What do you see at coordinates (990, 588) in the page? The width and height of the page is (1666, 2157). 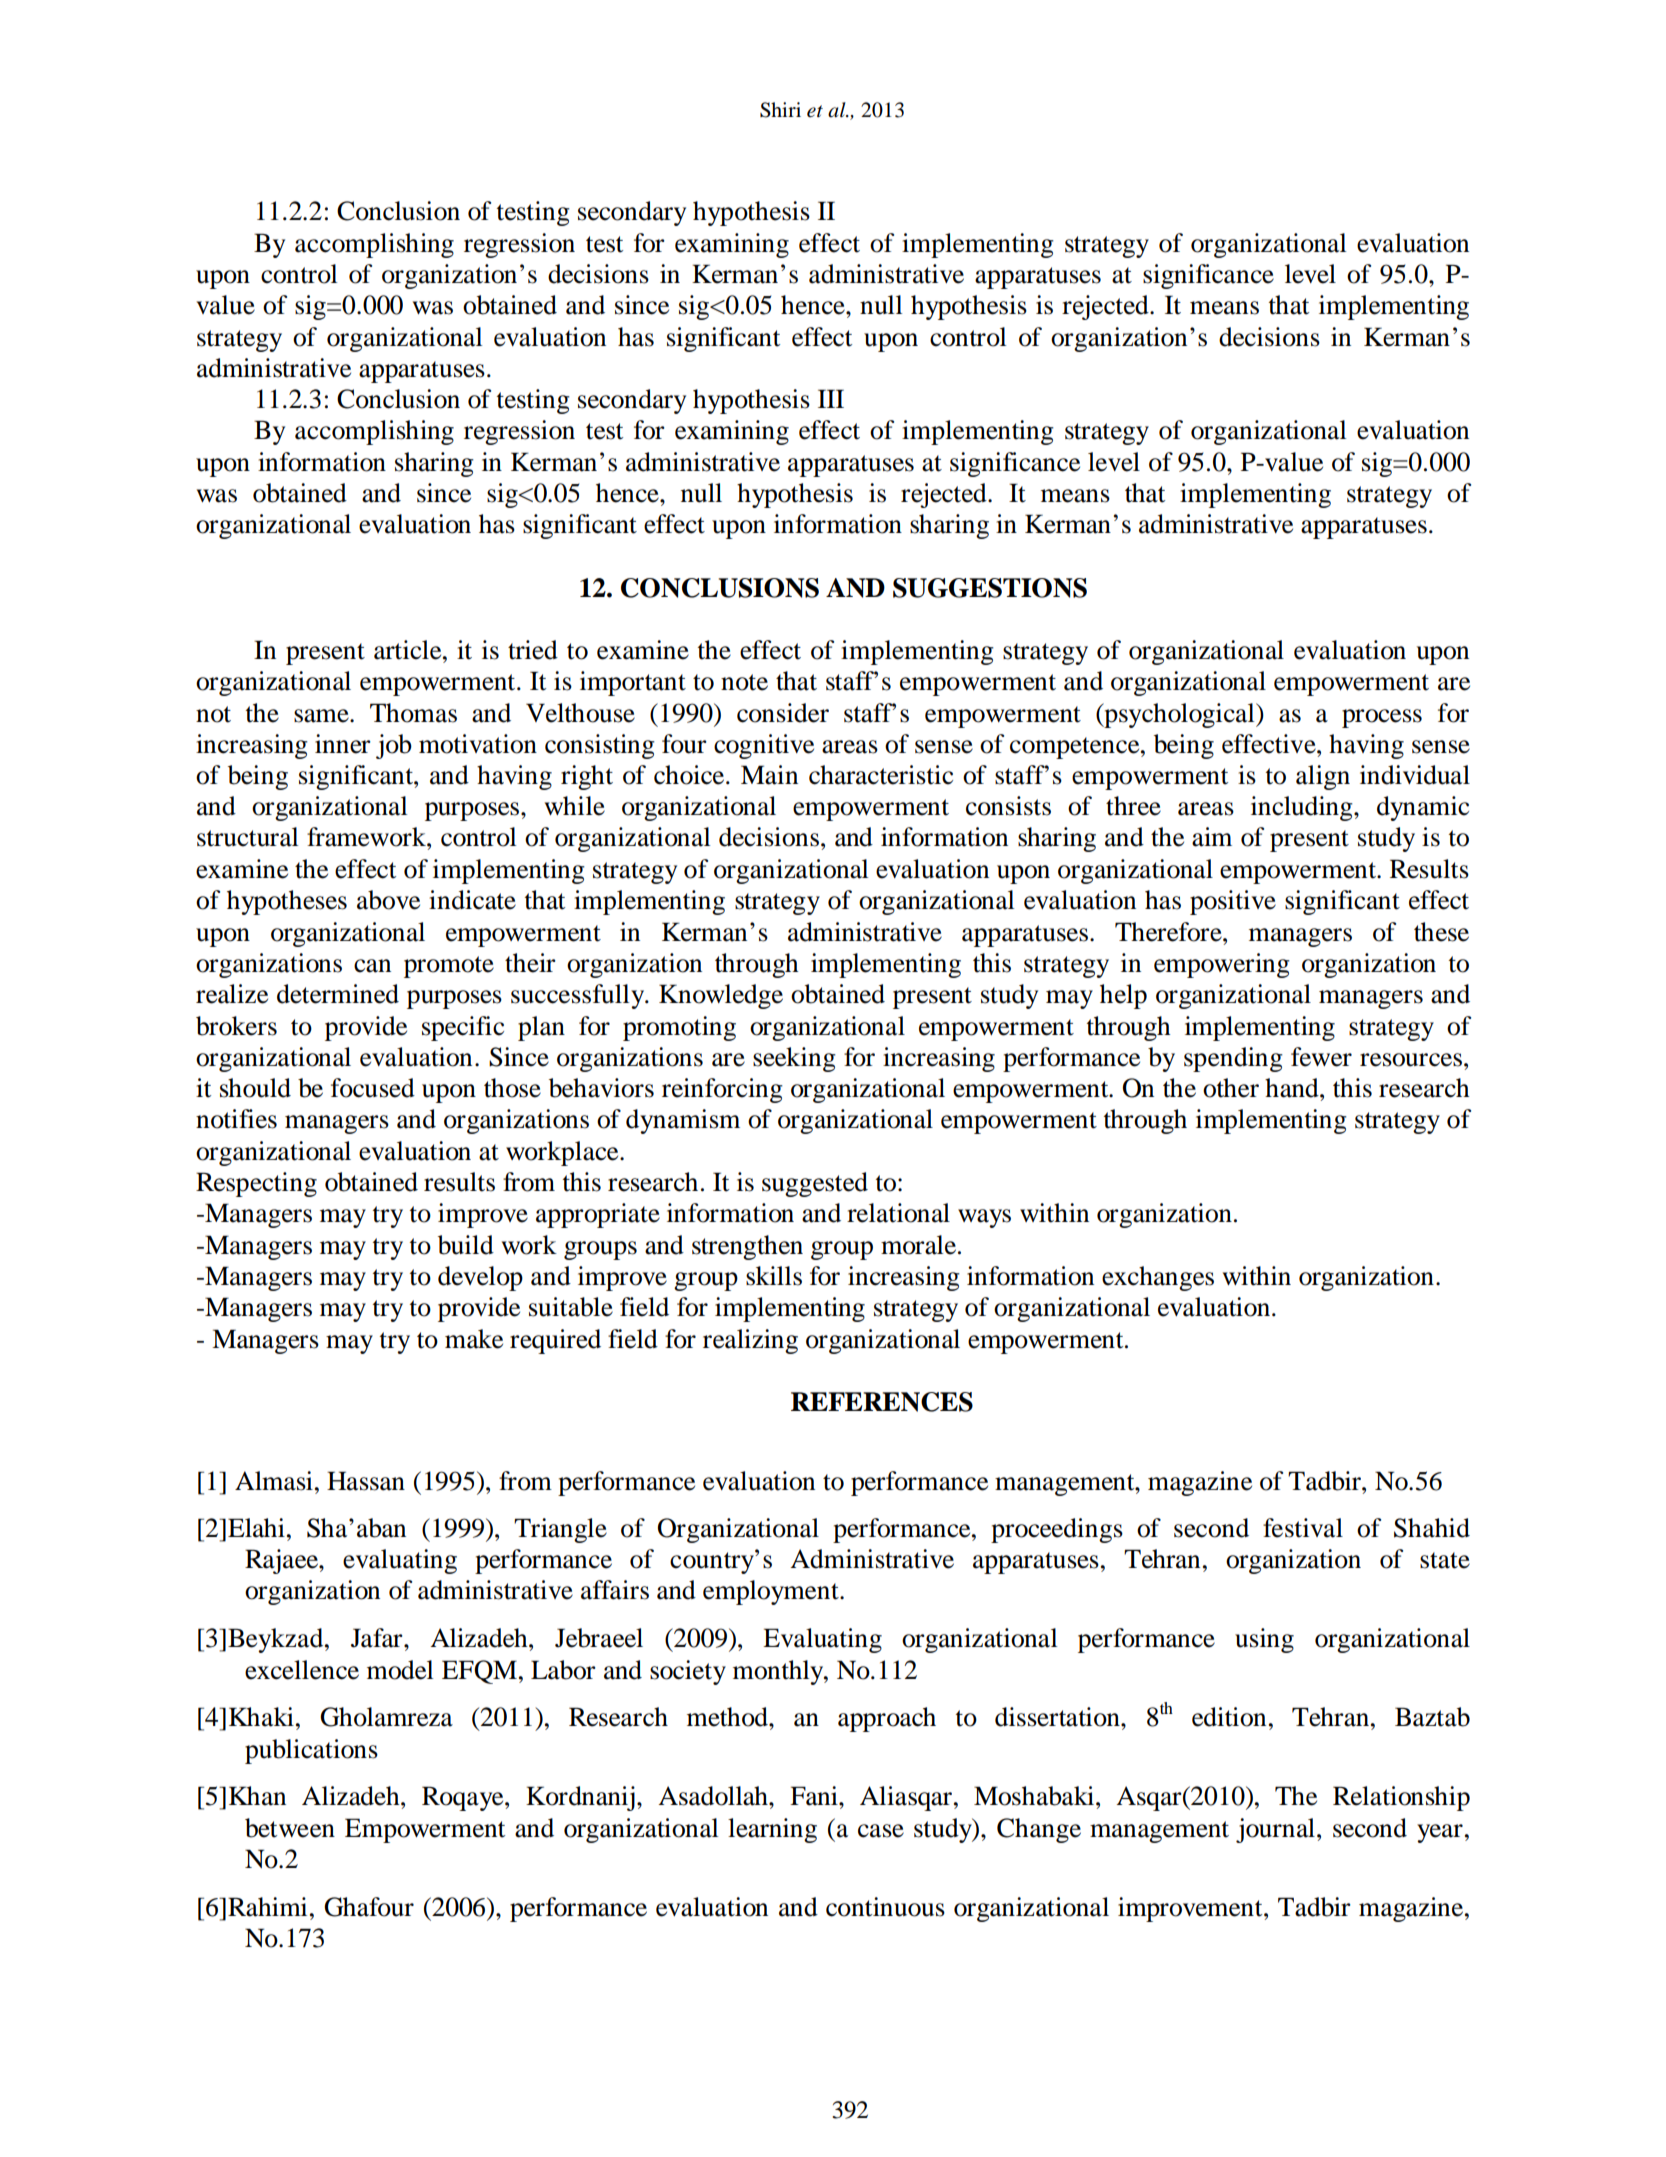 I see `SUGGESTIONS` at bounding box center [990, 588].
